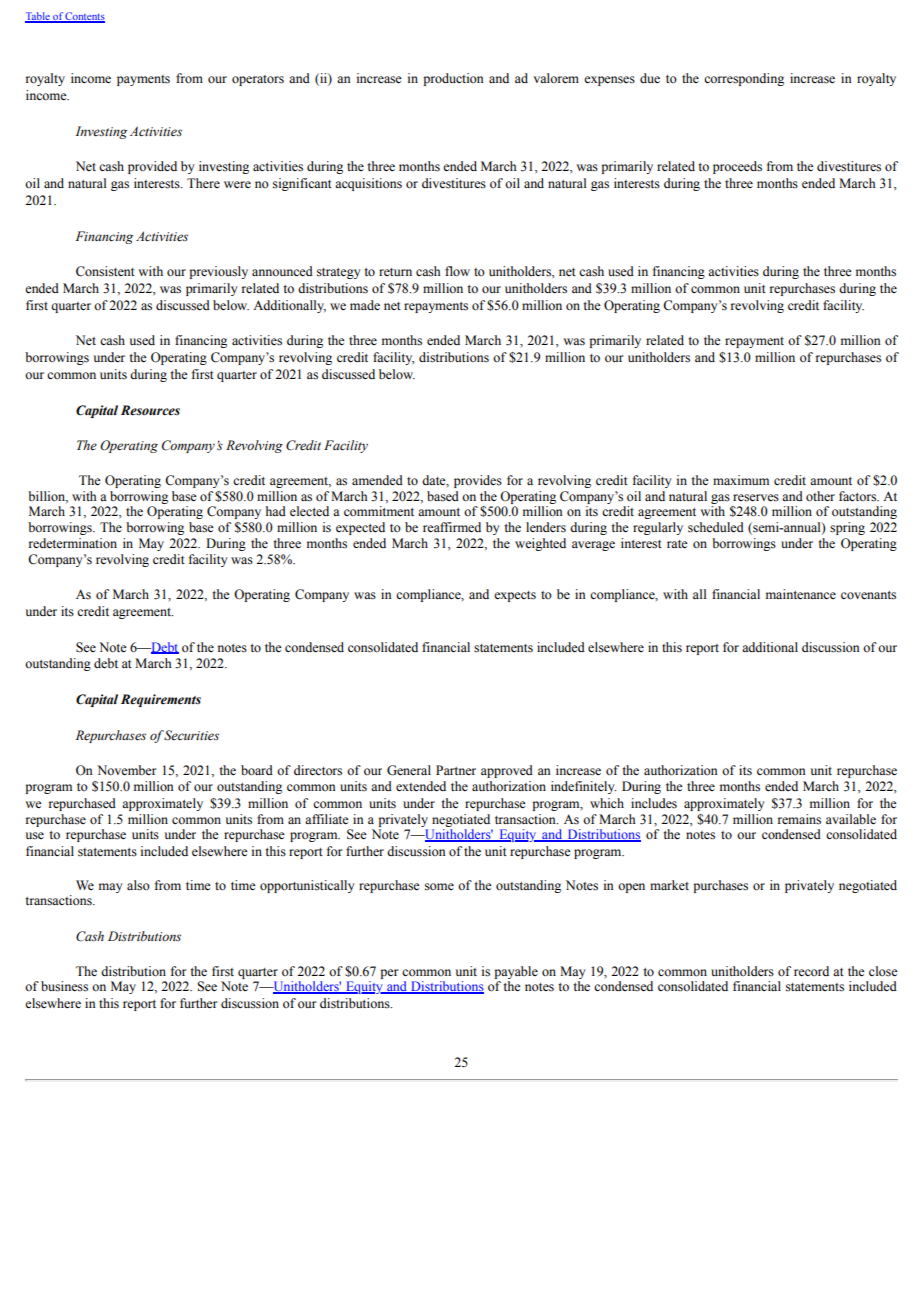  I want to click on November, so click(126, 770).
